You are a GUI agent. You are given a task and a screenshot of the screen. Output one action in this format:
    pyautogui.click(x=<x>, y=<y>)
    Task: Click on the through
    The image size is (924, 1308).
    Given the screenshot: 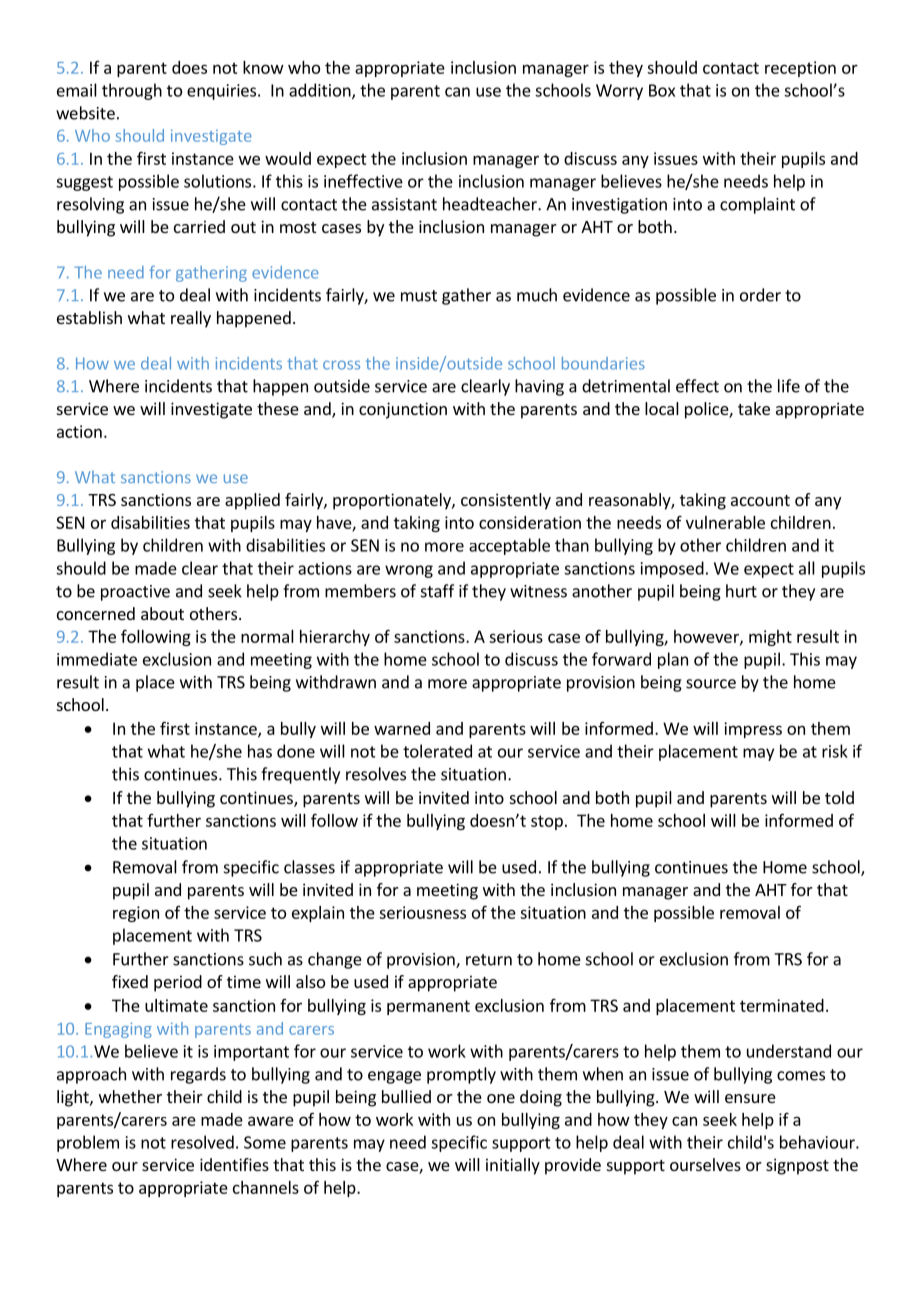 What is the action you would take?
    pyautogui.click(x=132, y=91)
